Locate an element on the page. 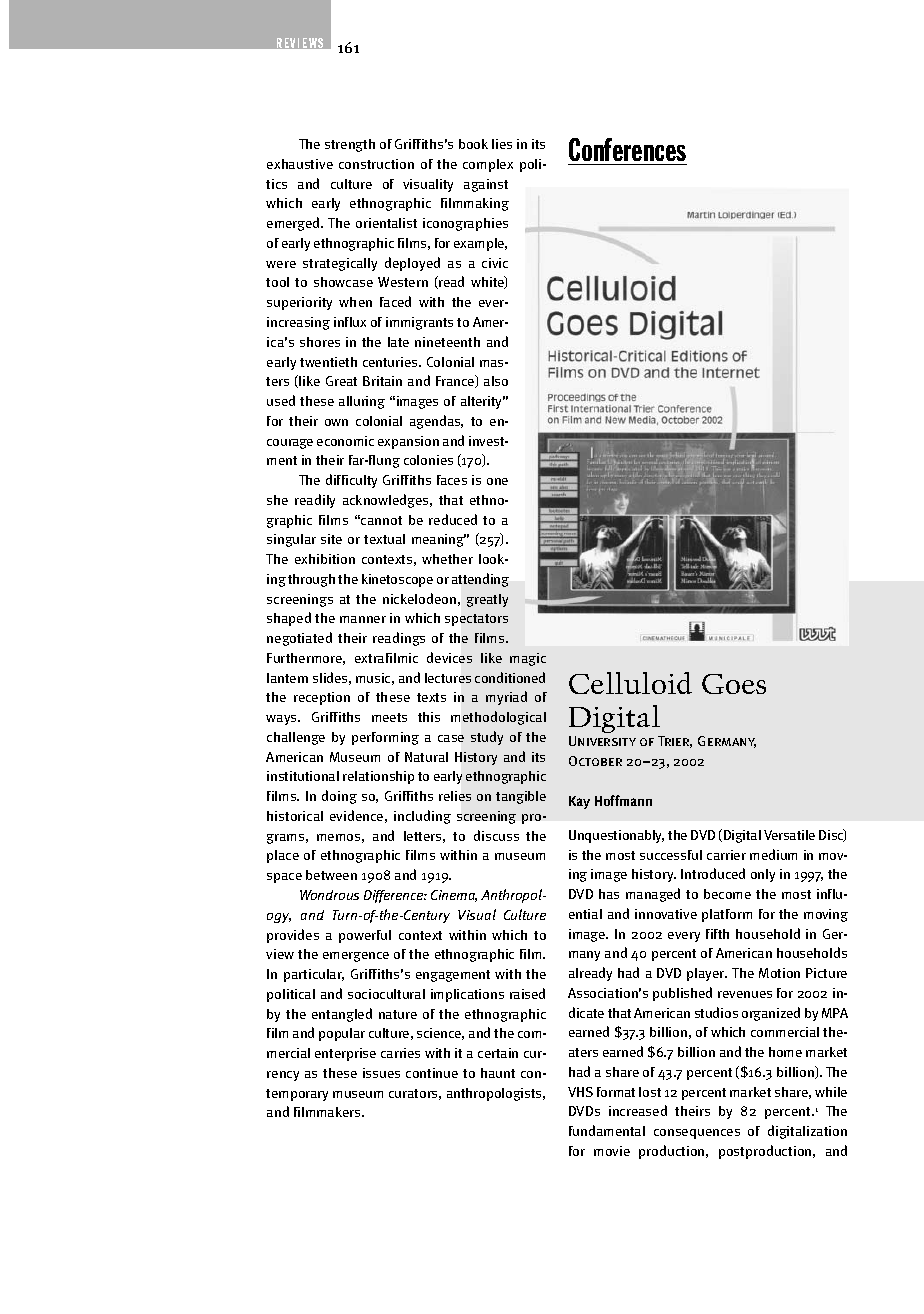  attending is located at coordinates (480, 580).
